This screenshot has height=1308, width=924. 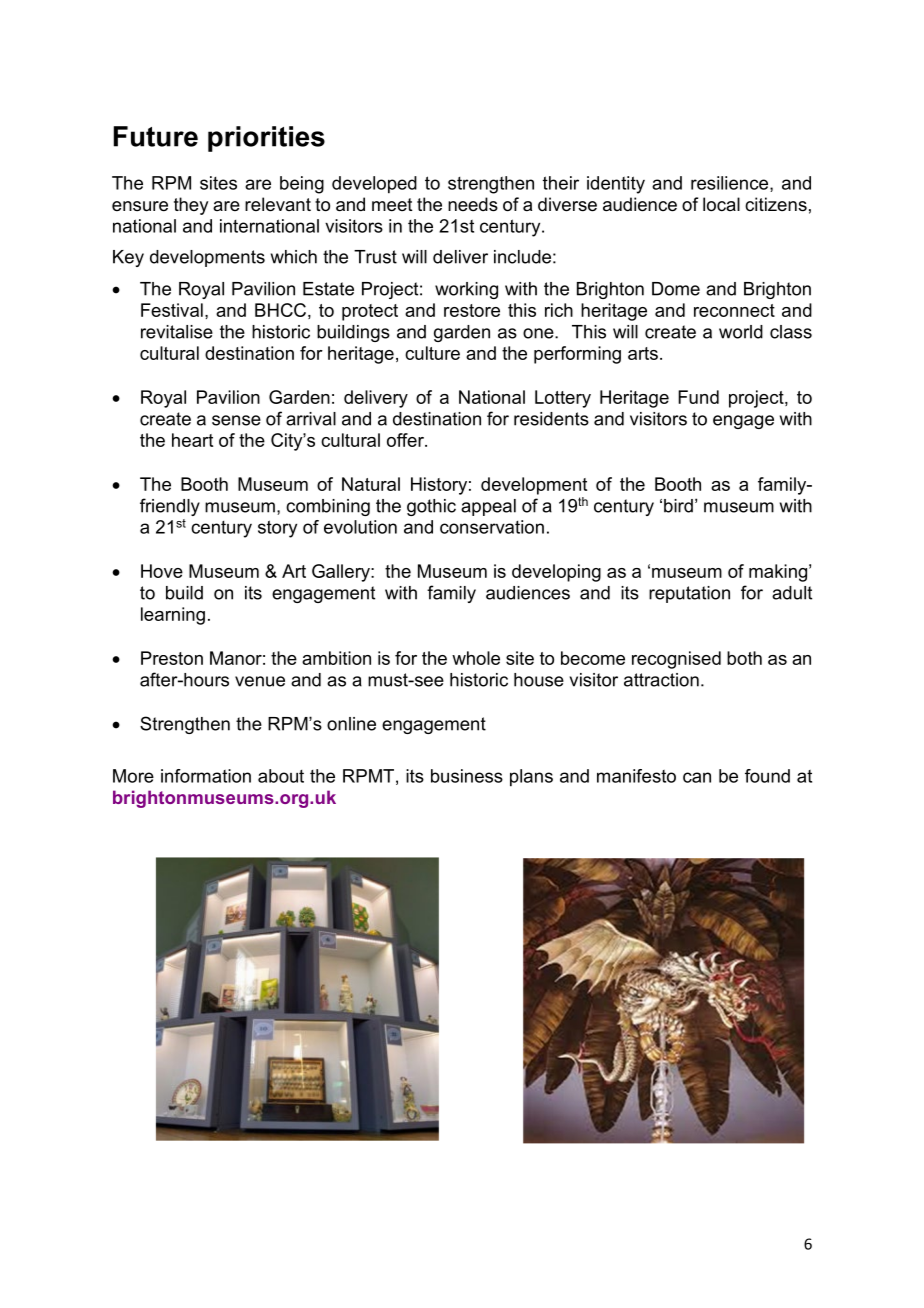 What do you see at coordinates (156, 136) in the screenshot?
I see `Future` at bounding box center [156, 136].
